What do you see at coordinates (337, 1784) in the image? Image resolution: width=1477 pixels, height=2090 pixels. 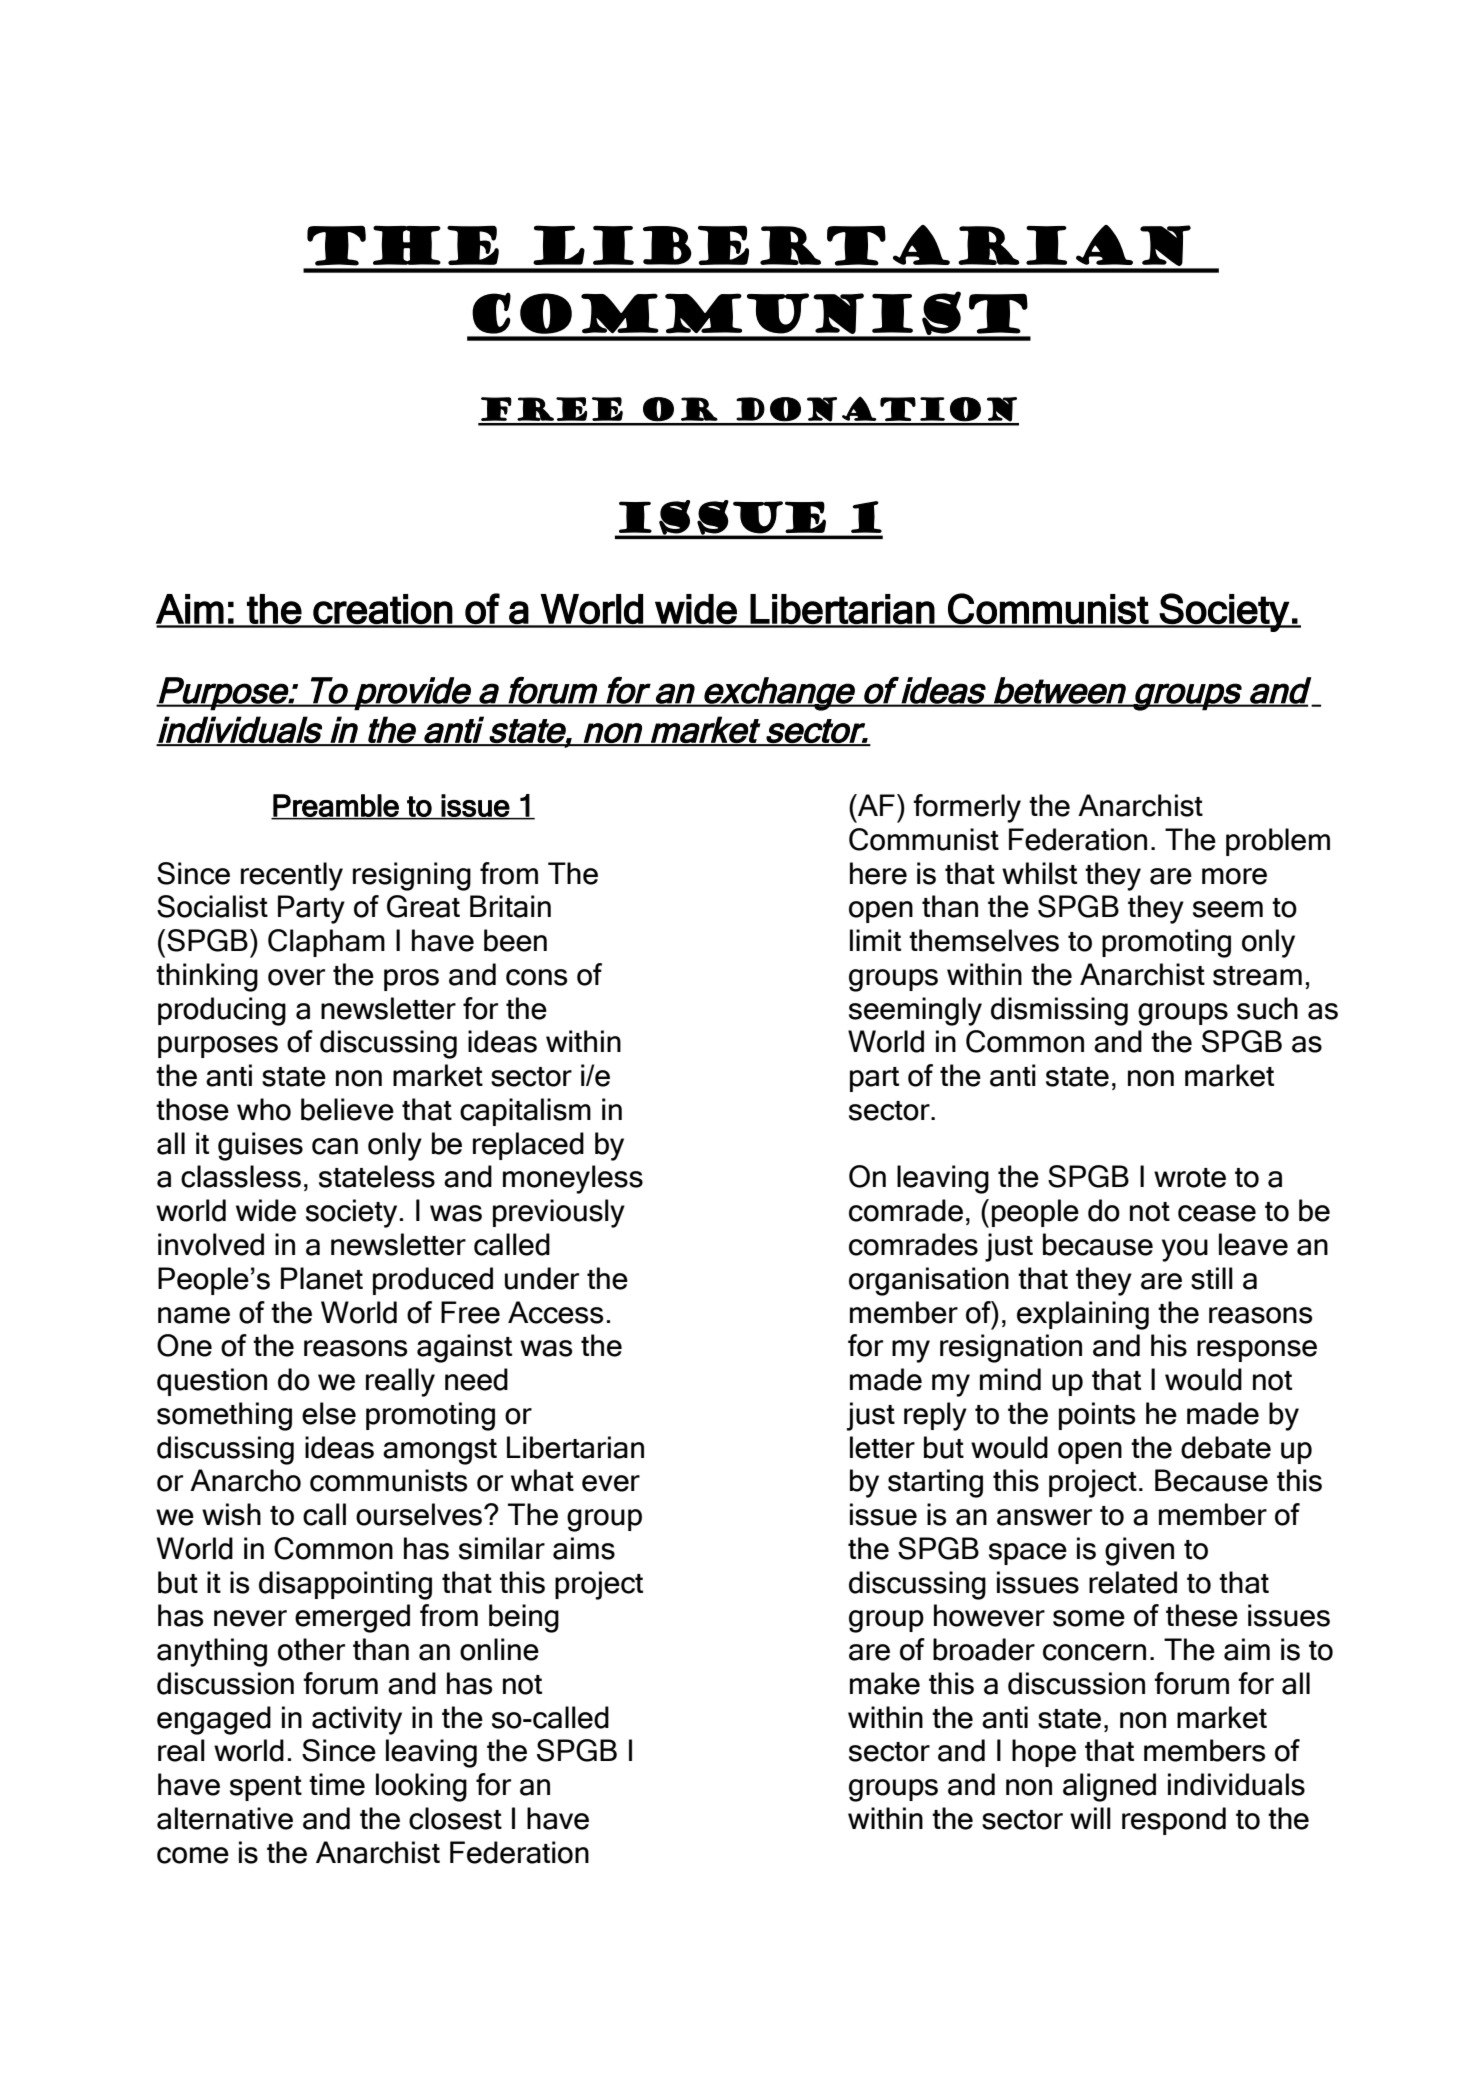 I see `time` at bounding box center [337, 1784].
